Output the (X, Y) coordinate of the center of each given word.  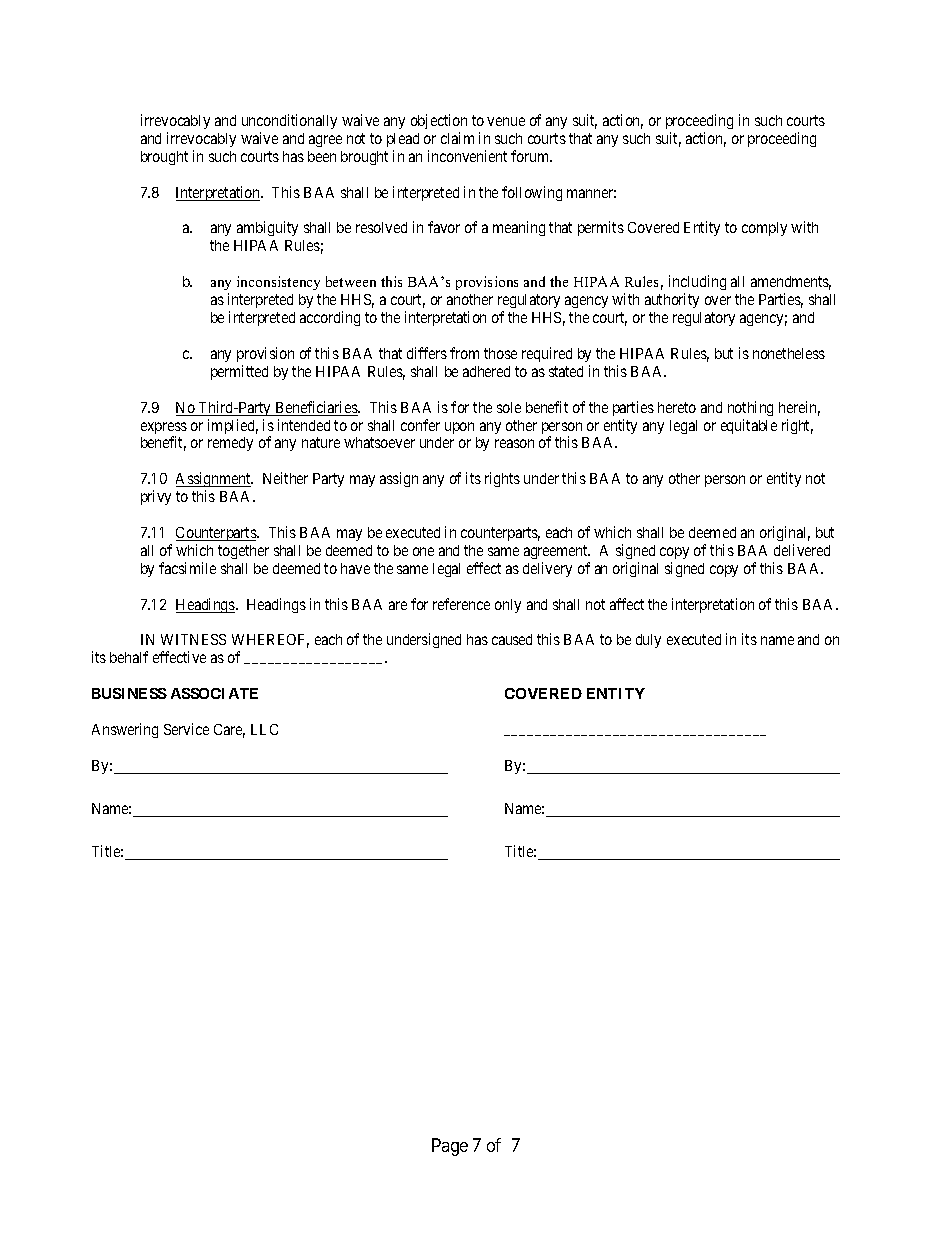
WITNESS (193, 639)
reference (461, 604)
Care (229, 731)
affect (627, 604)
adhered (486, 371)
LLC (264, 729)
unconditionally (289, 121)
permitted (239, 372)
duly (648, 641)
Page (450, 1147)
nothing (750, 408)
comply (764, 229)
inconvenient (467, 156)
